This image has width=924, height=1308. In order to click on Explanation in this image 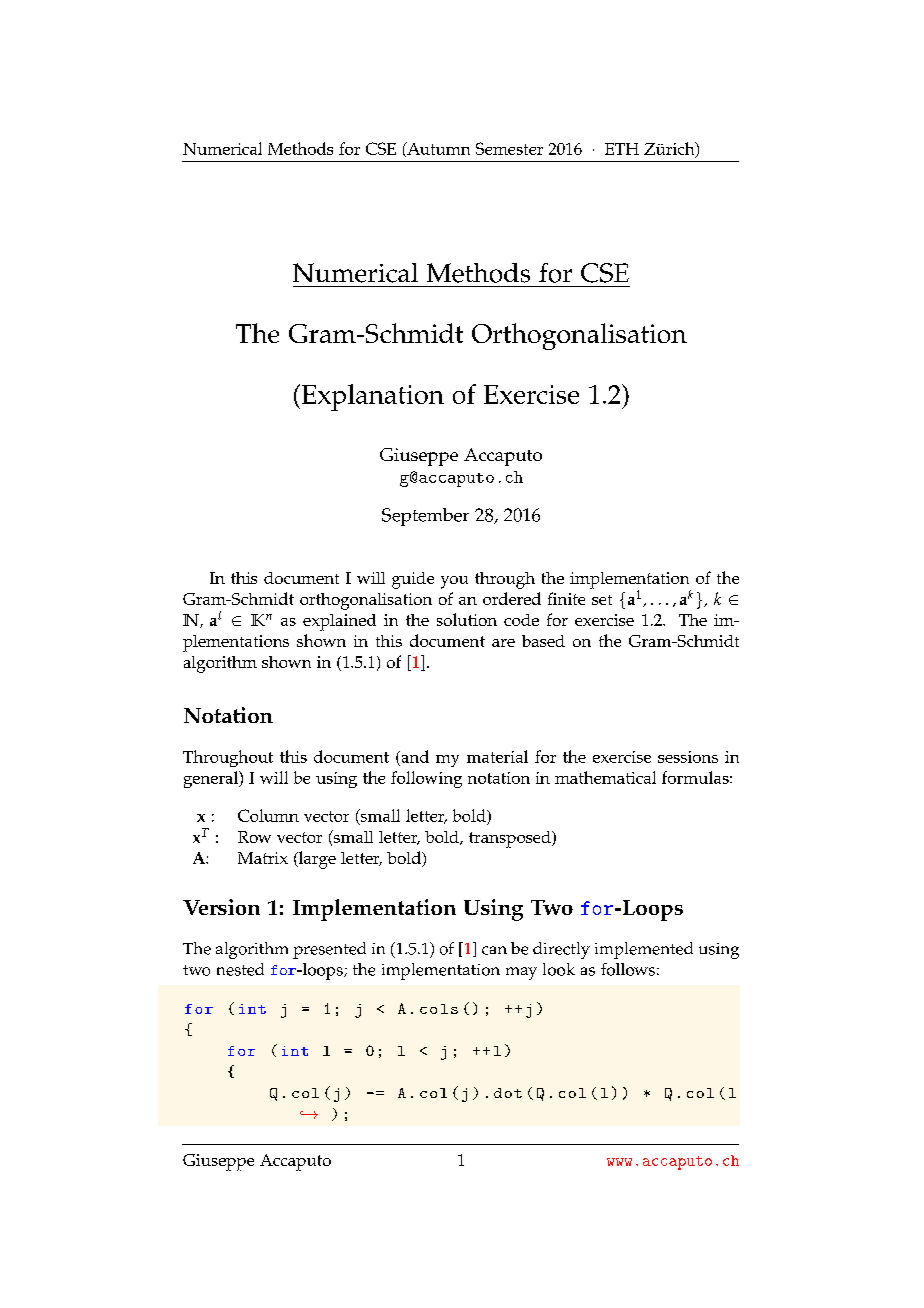, I will do `click(371, 397)`.
